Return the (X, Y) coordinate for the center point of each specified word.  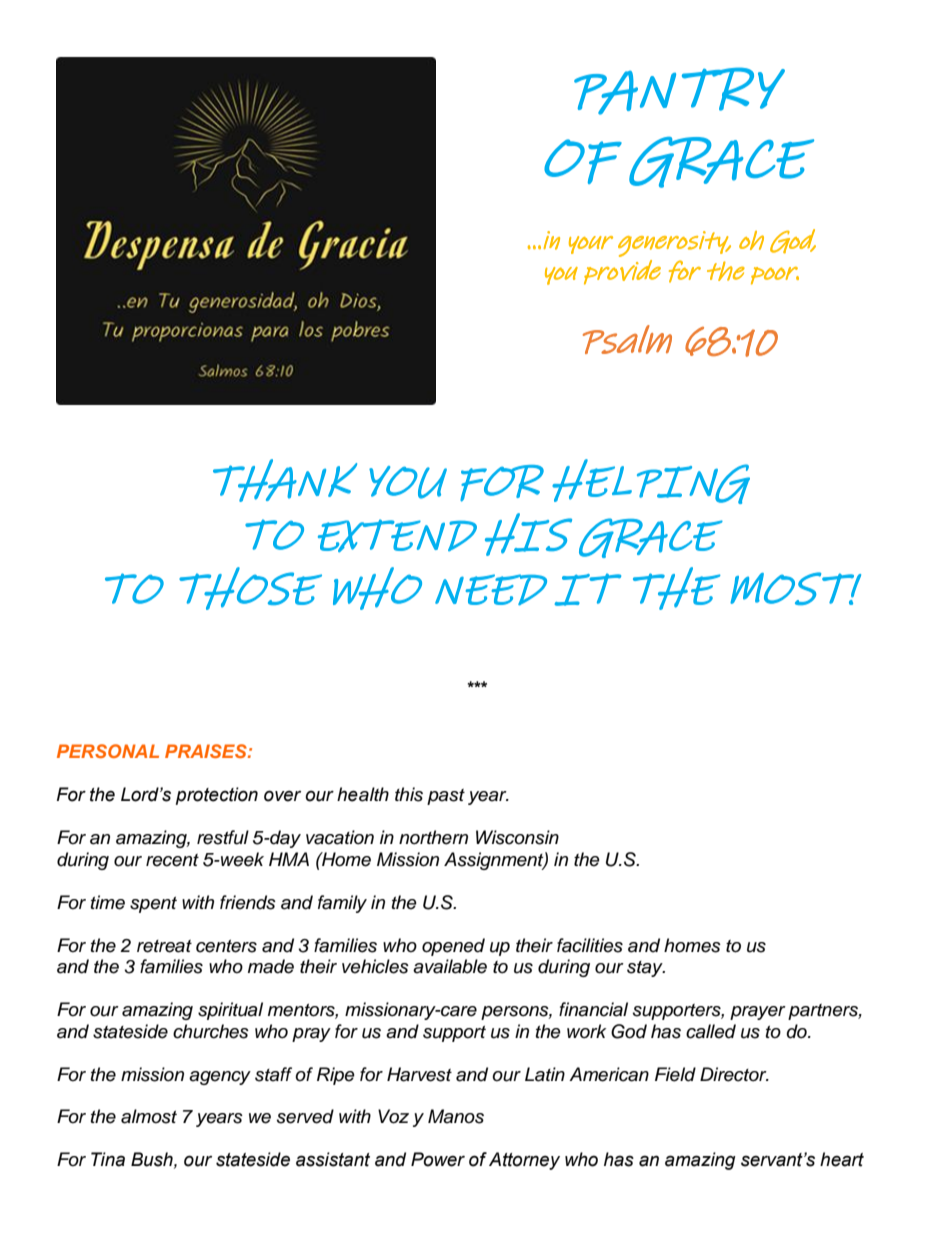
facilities (590, 945)
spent (153, 905)
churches (211, 1031)
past (446, 797)
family (342, 904)
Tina (108, 1159)
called (711, 1031)
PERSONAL (108, 751)
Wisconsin (517, 837)
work (586, 1031)
